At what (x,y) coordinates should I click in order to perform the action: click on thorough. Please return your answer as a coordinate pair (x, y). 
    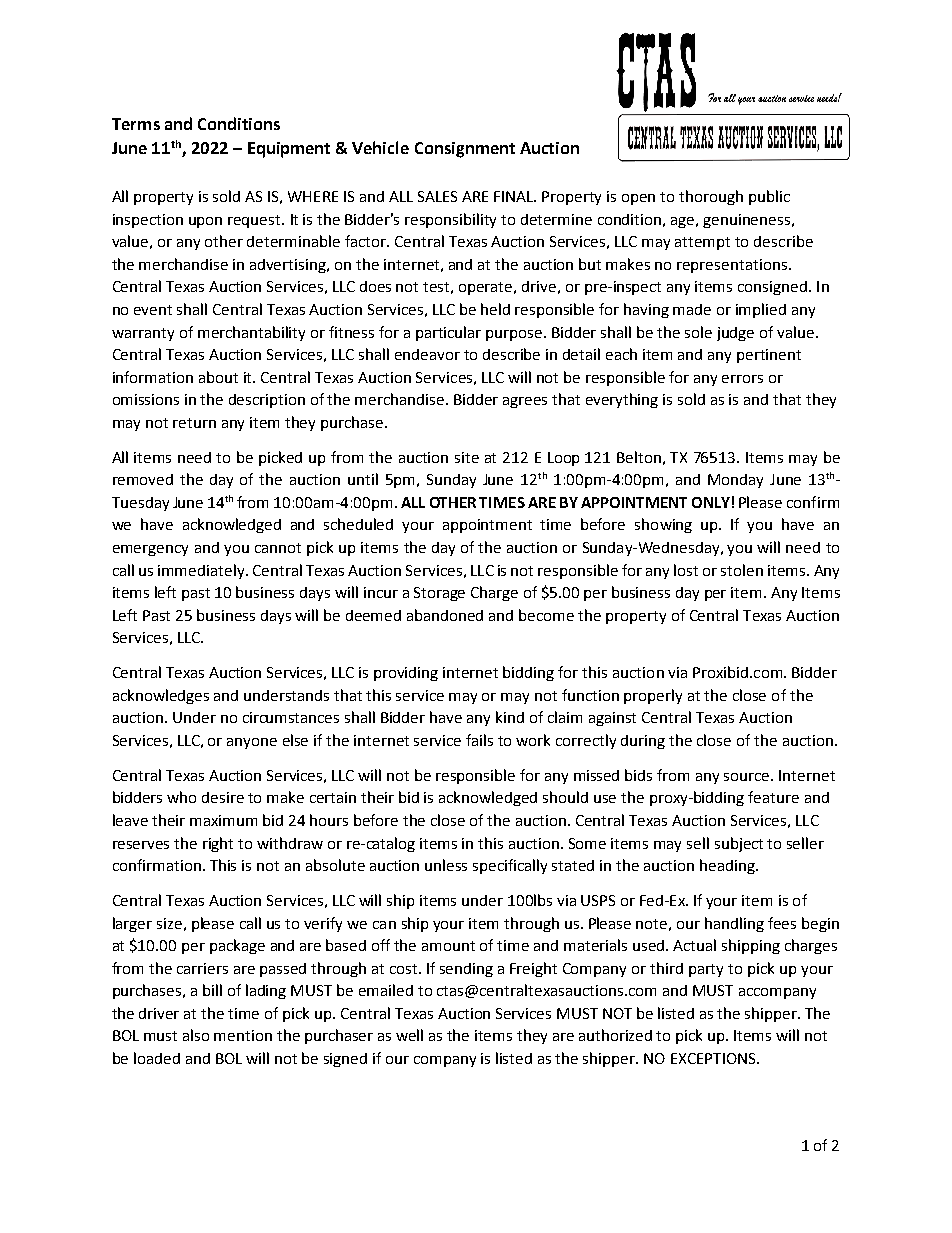
    Looking at the image, I should click on (711, 197).
